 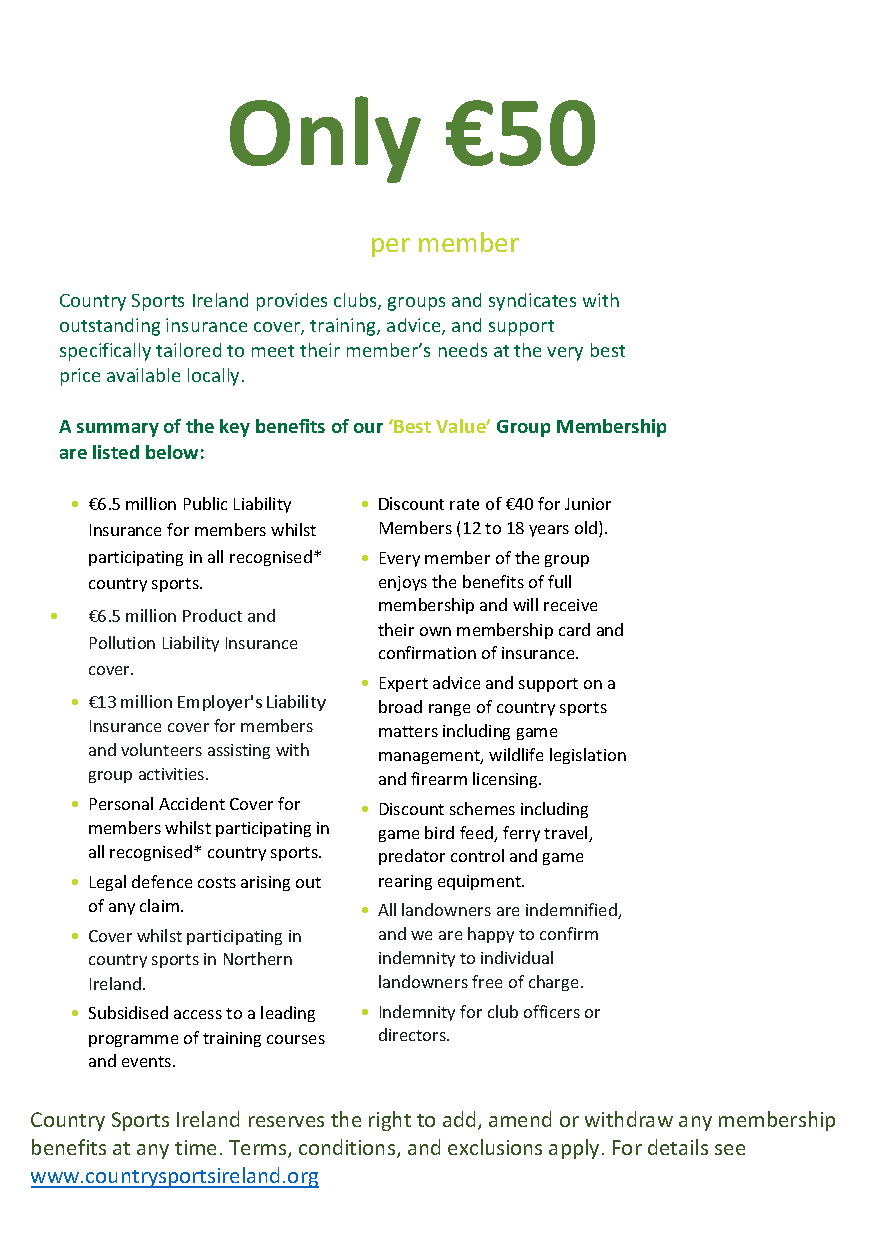 What do you see at coordinates (188, 350) in the screenshot?
I see `tailored` at bounding box center [188, 350].
